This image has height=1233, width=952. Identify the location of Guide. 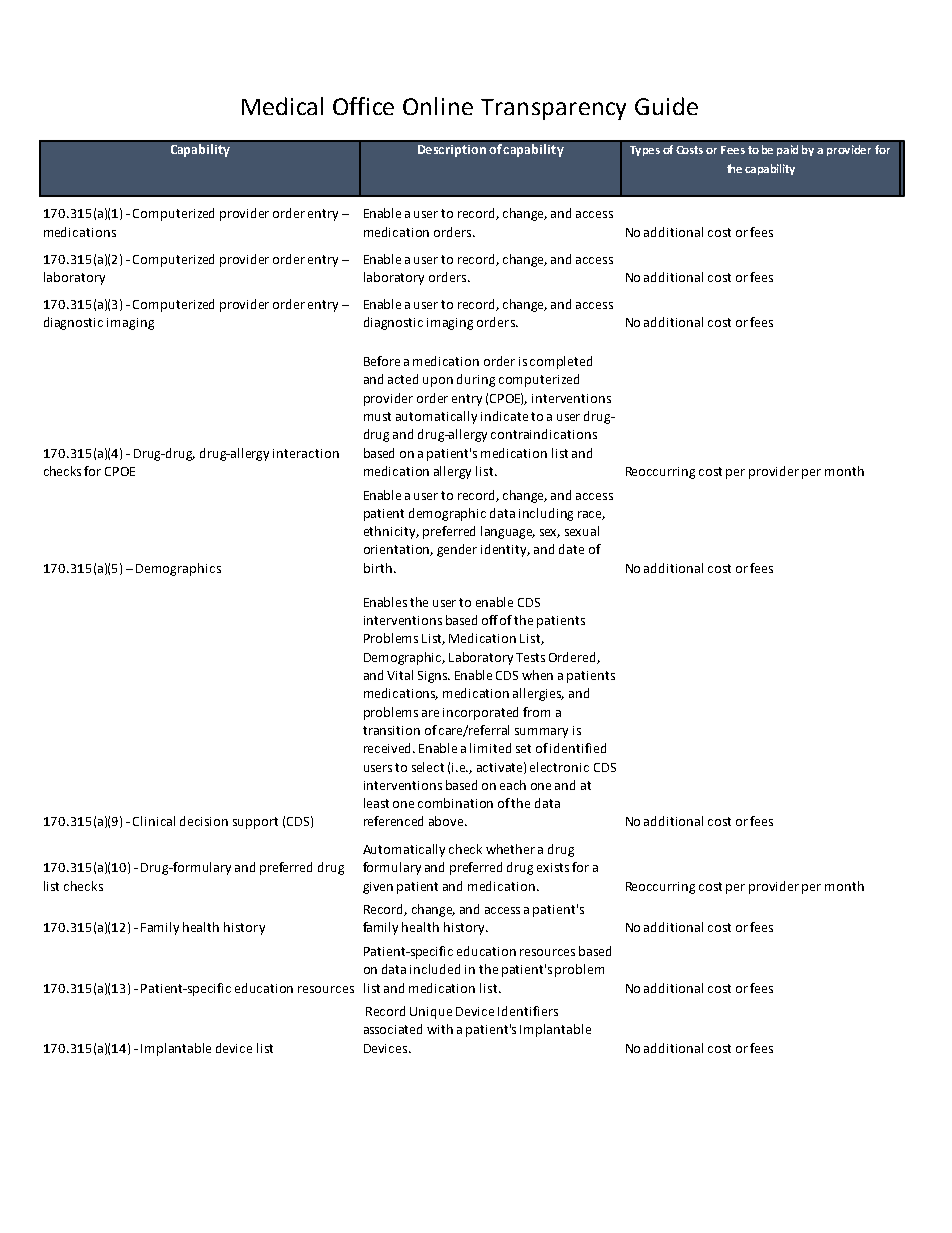
(666, 106).
